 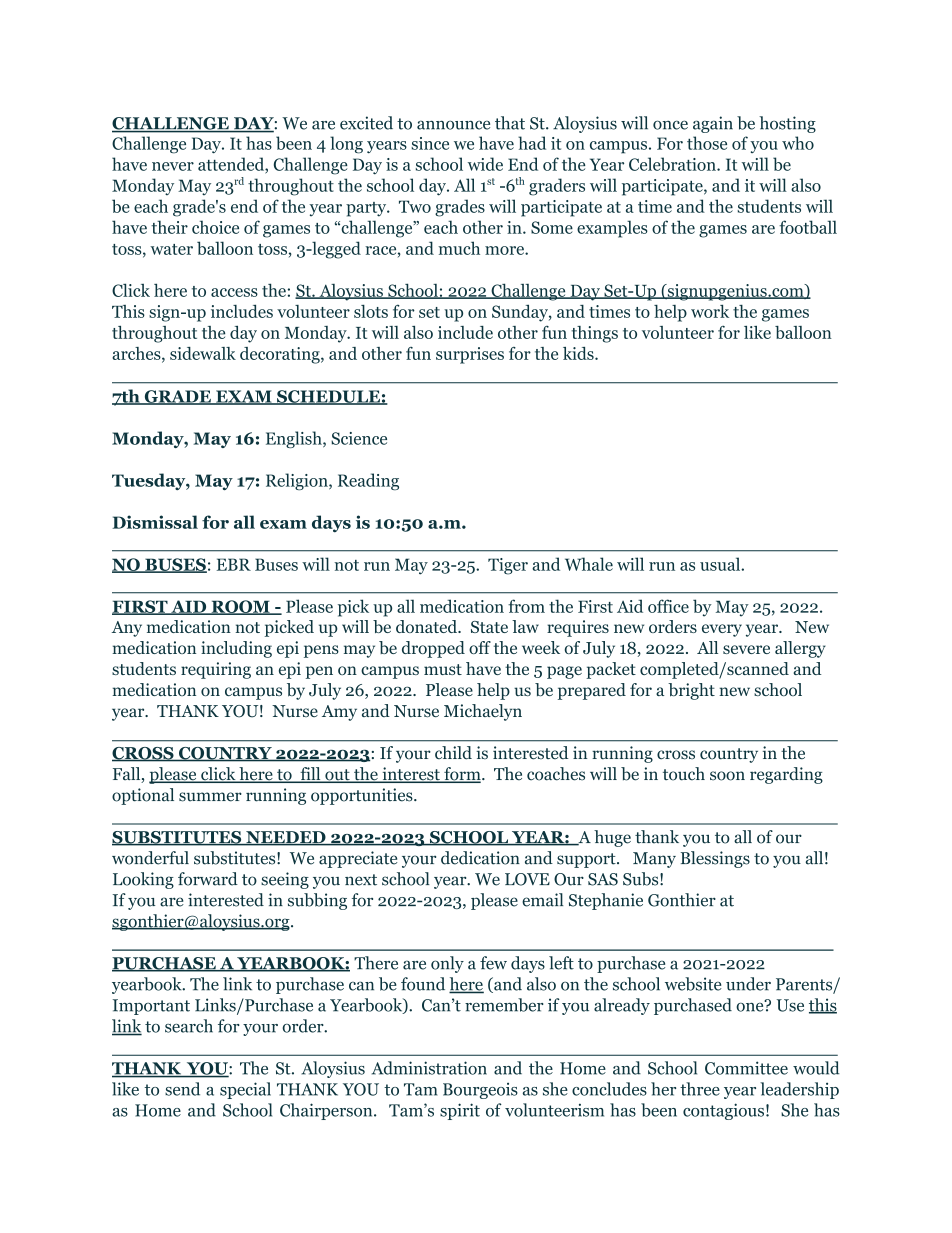 I want to click on wide, so click(x=485, y=164).
